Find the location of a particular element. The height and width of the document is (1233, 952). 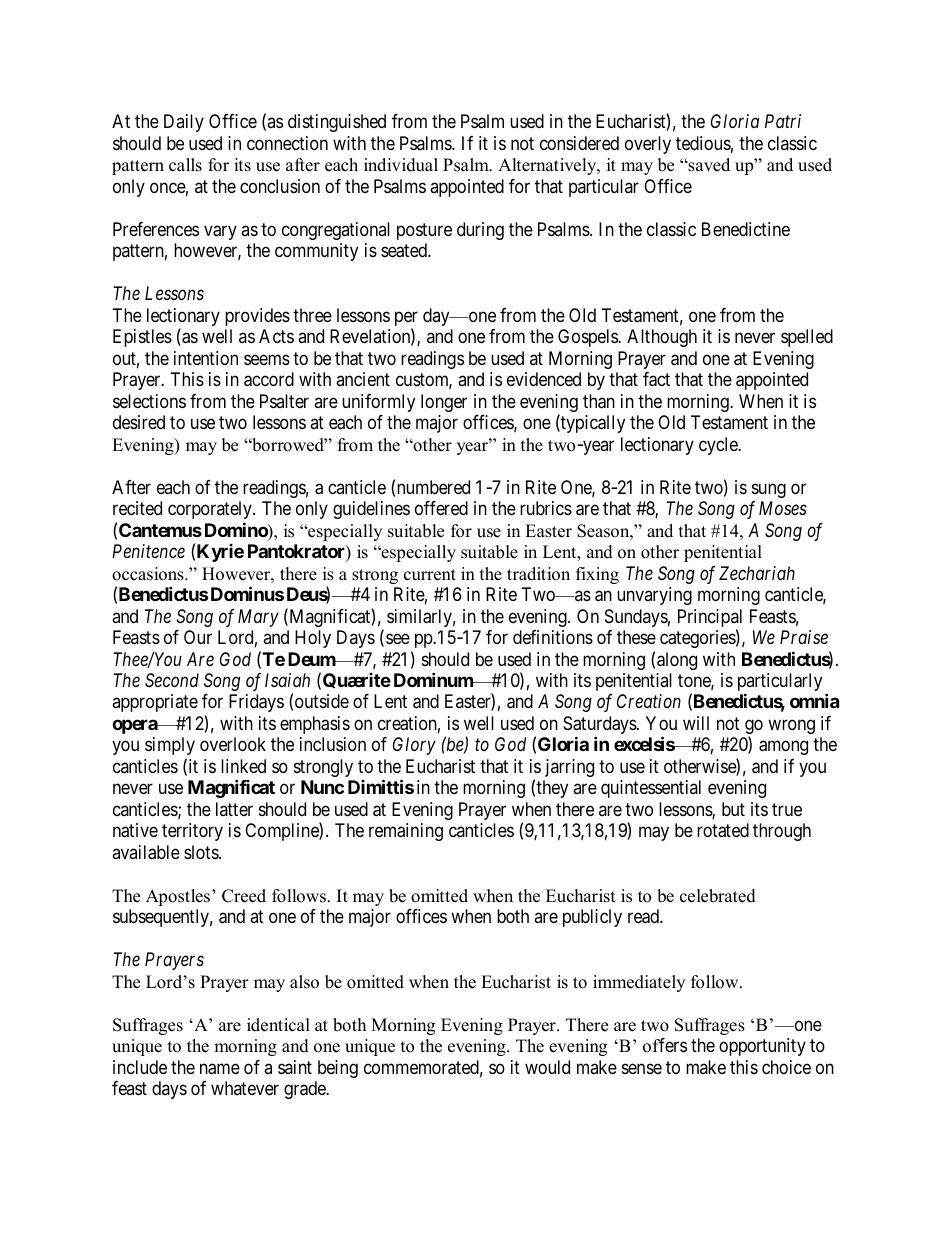

calls is located at coordinates (185, 165).
